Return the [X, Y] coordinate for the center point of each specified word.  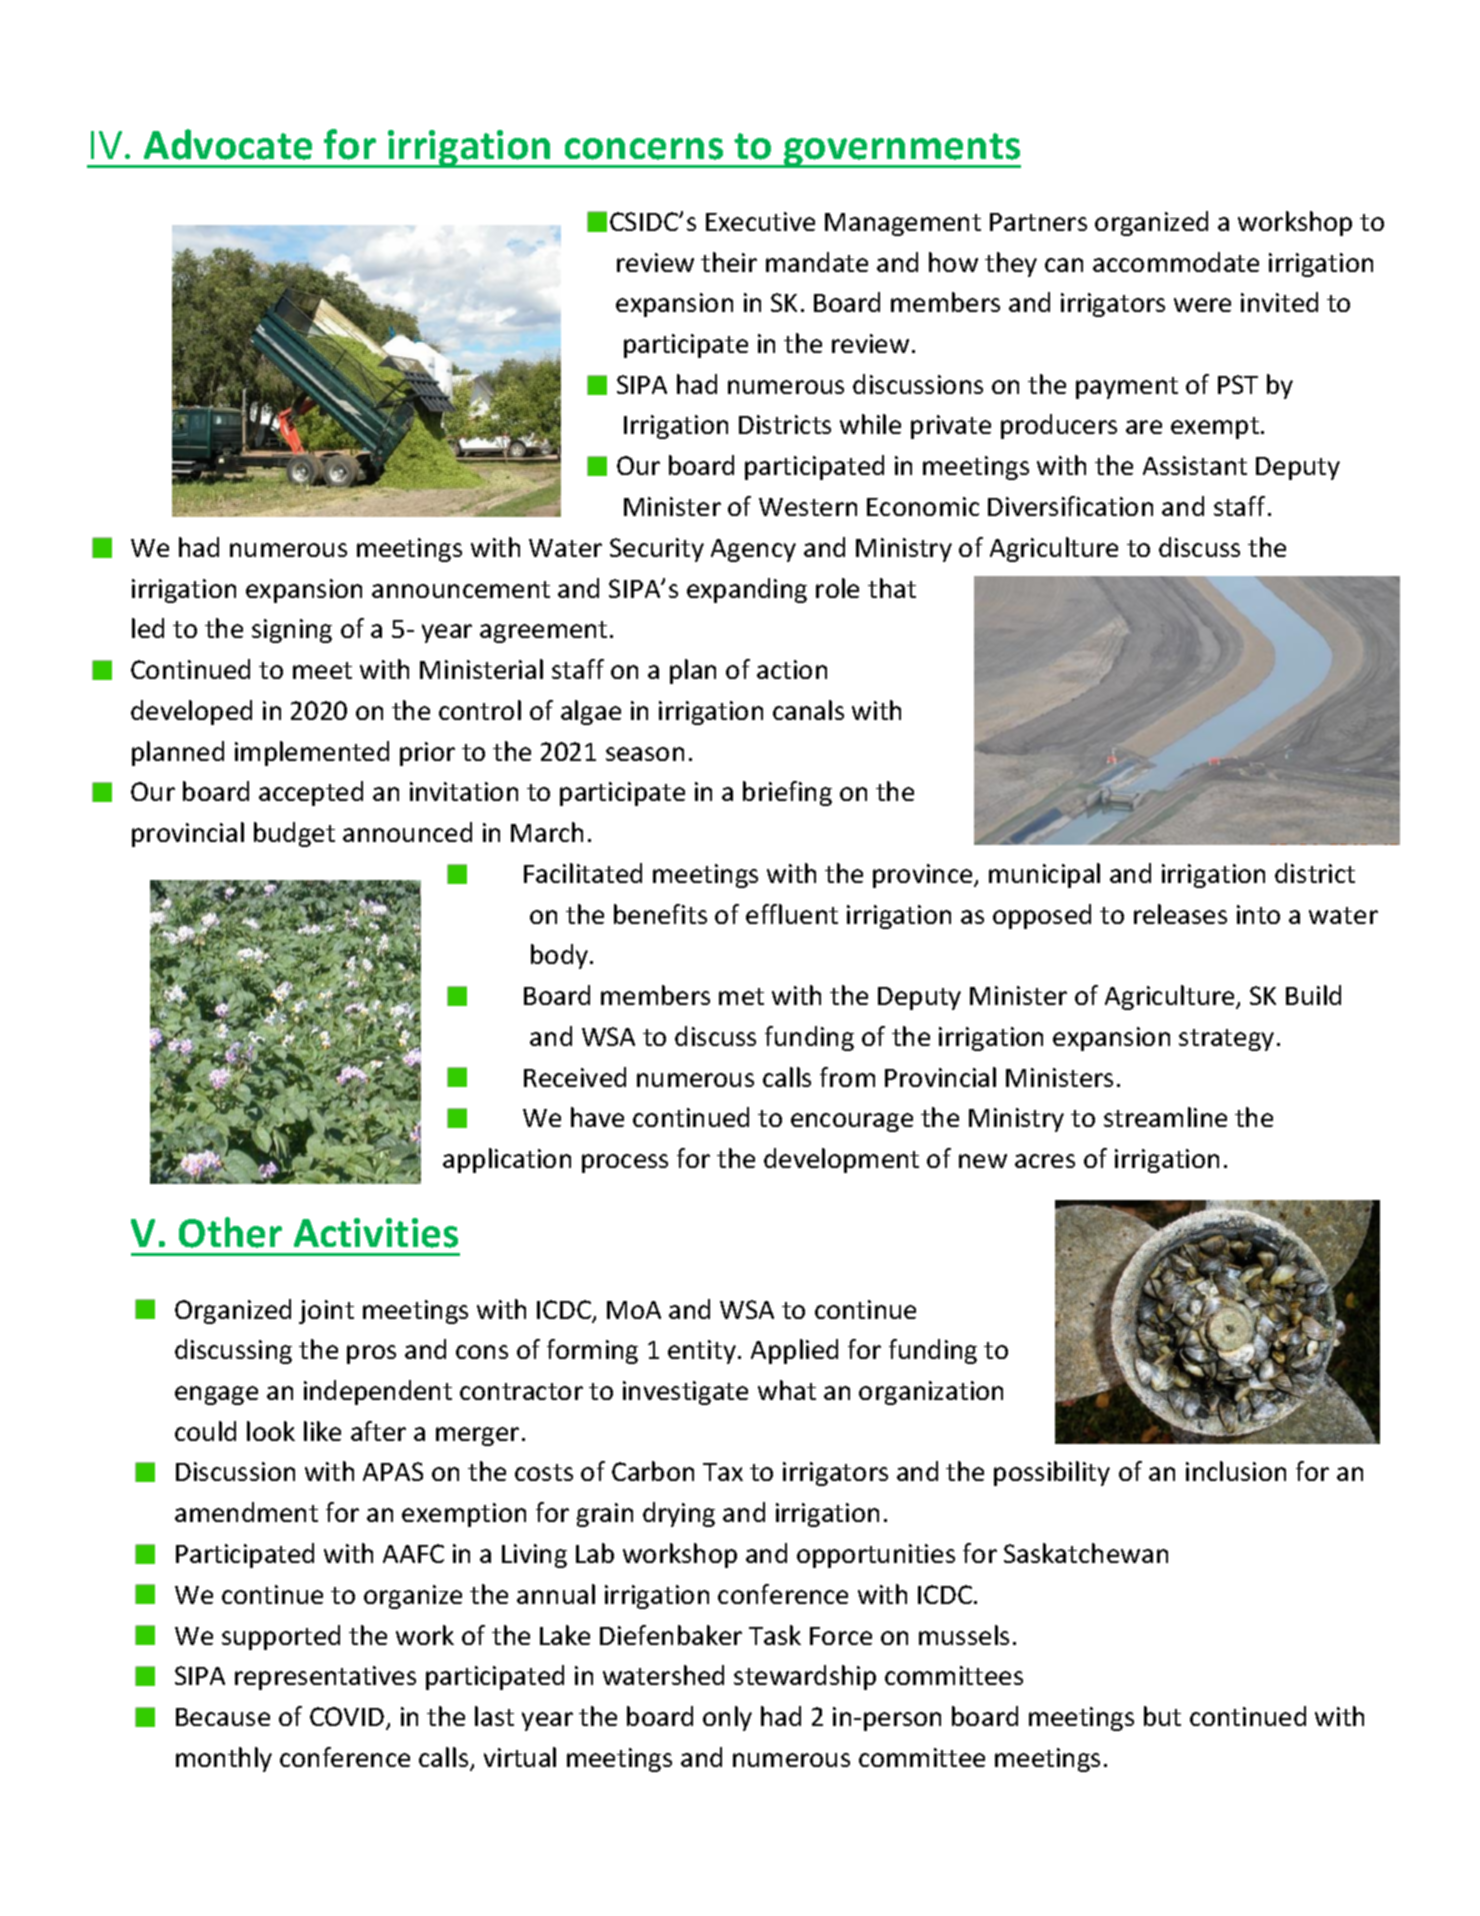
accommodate [1176, 262]
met [741, 996]
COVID [347, 1716]
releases [1180, 914]
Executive [760, 221]
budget [294, 834]
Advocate [228, 144]
